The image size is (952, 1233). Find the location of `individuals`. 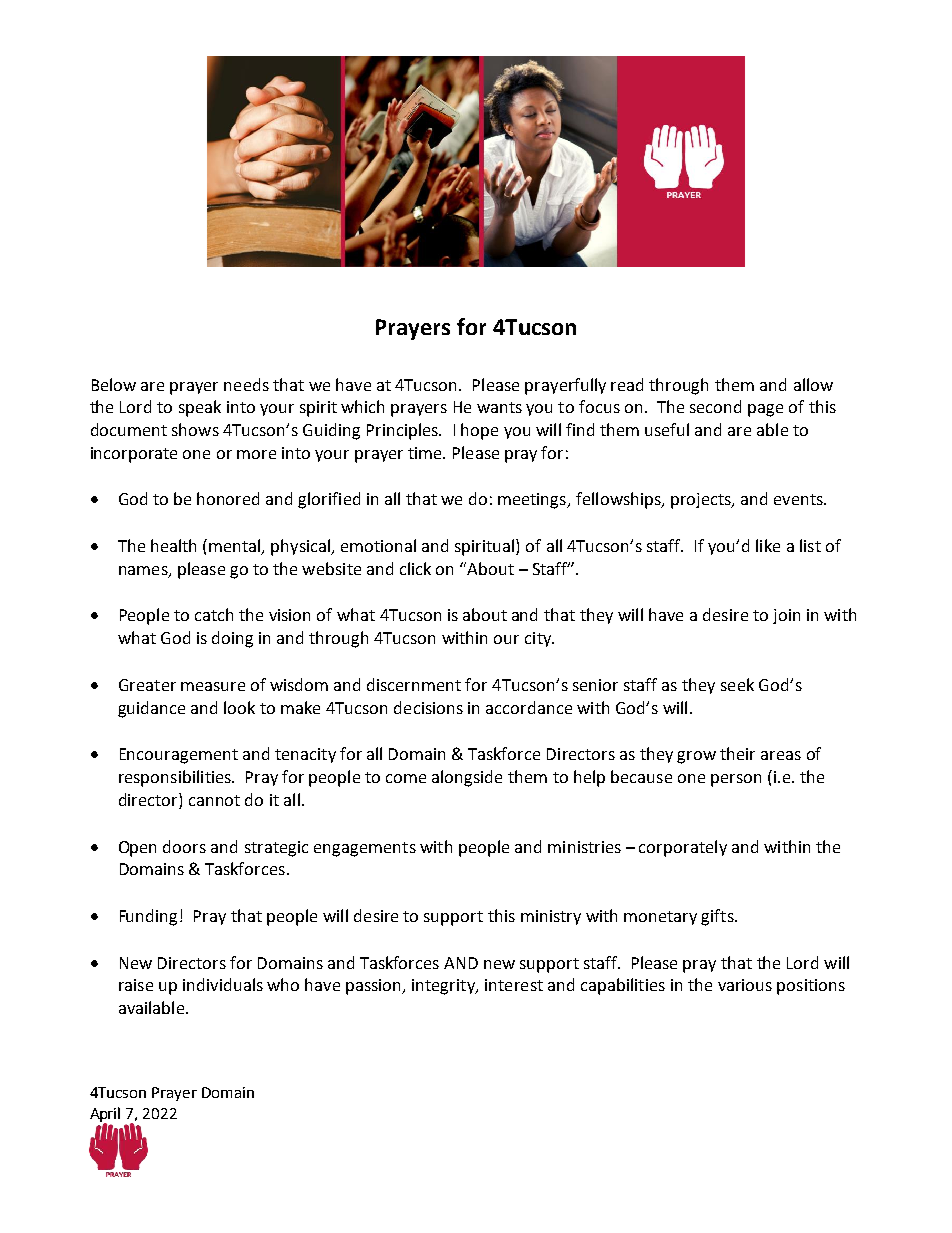

individuals is located at coordinates (223, 984).
